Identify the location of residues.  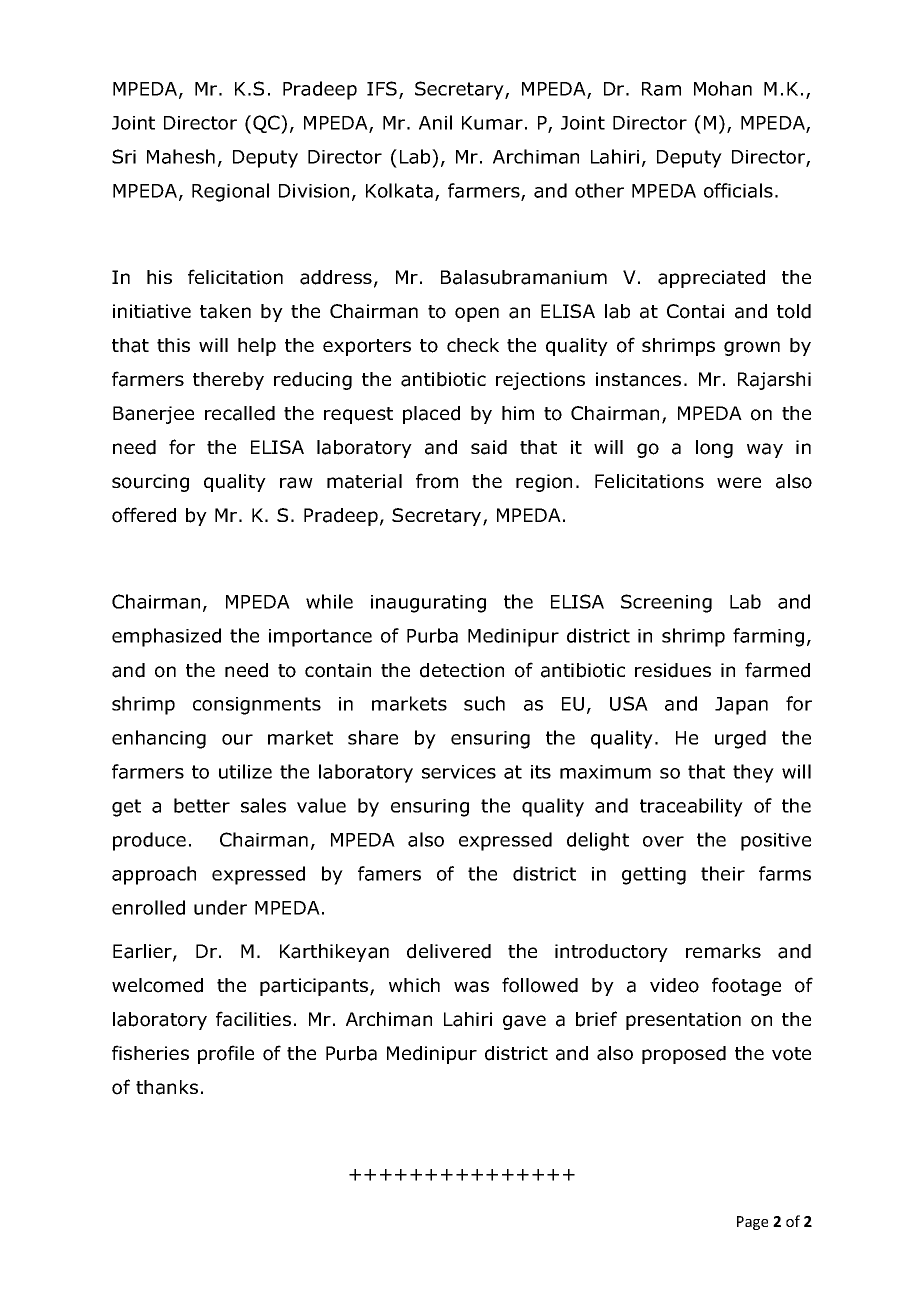
(673, 670).
